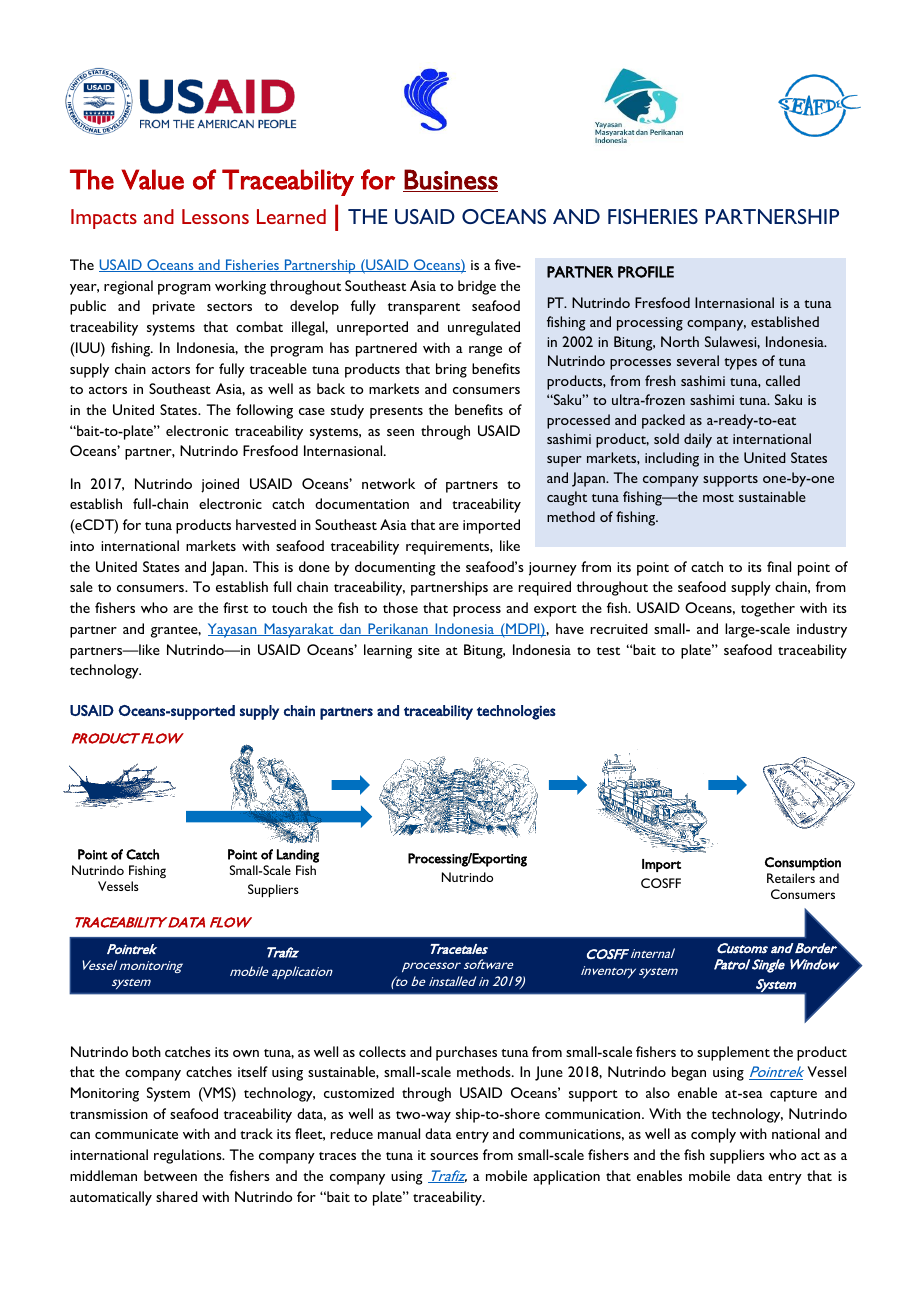 The image size is (924, 1308). What do you see at coordinates (220, 485) in the screenshot?
I see `joined` at bounding box center [220, 485].
